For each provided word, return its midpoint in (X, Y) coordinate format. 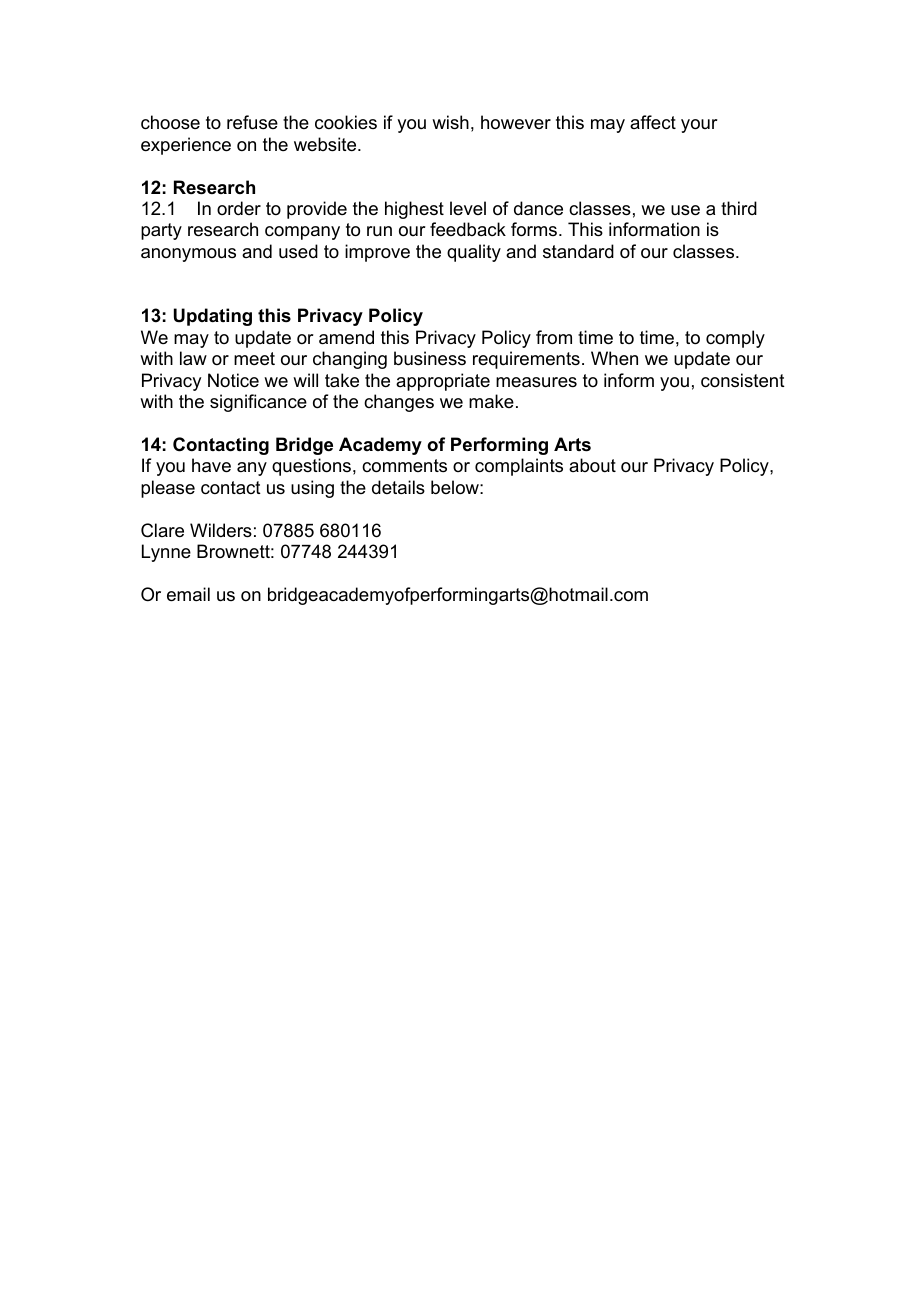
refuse (252, 122)
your (699, 126)
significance (258, 403)
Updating (213, 317)
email (188, 594)
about (592, 465)
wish (450, 122)
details (398, 487)
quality (474, 253)
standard (578, 251)
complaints (519, 467)
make (491, 401)
